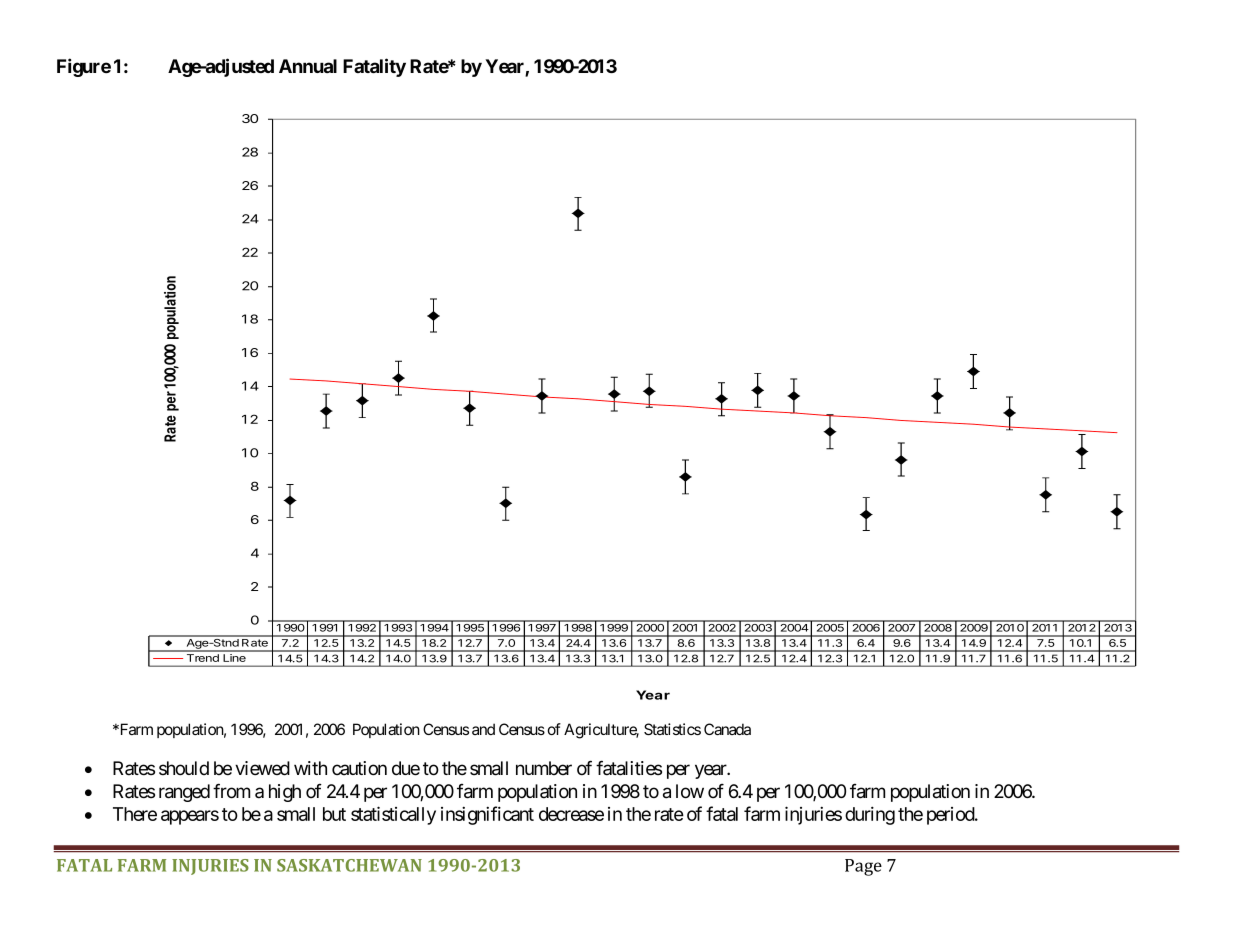 This document has width=1233, height=952. I want to click on Annual, so click(308, 66).
